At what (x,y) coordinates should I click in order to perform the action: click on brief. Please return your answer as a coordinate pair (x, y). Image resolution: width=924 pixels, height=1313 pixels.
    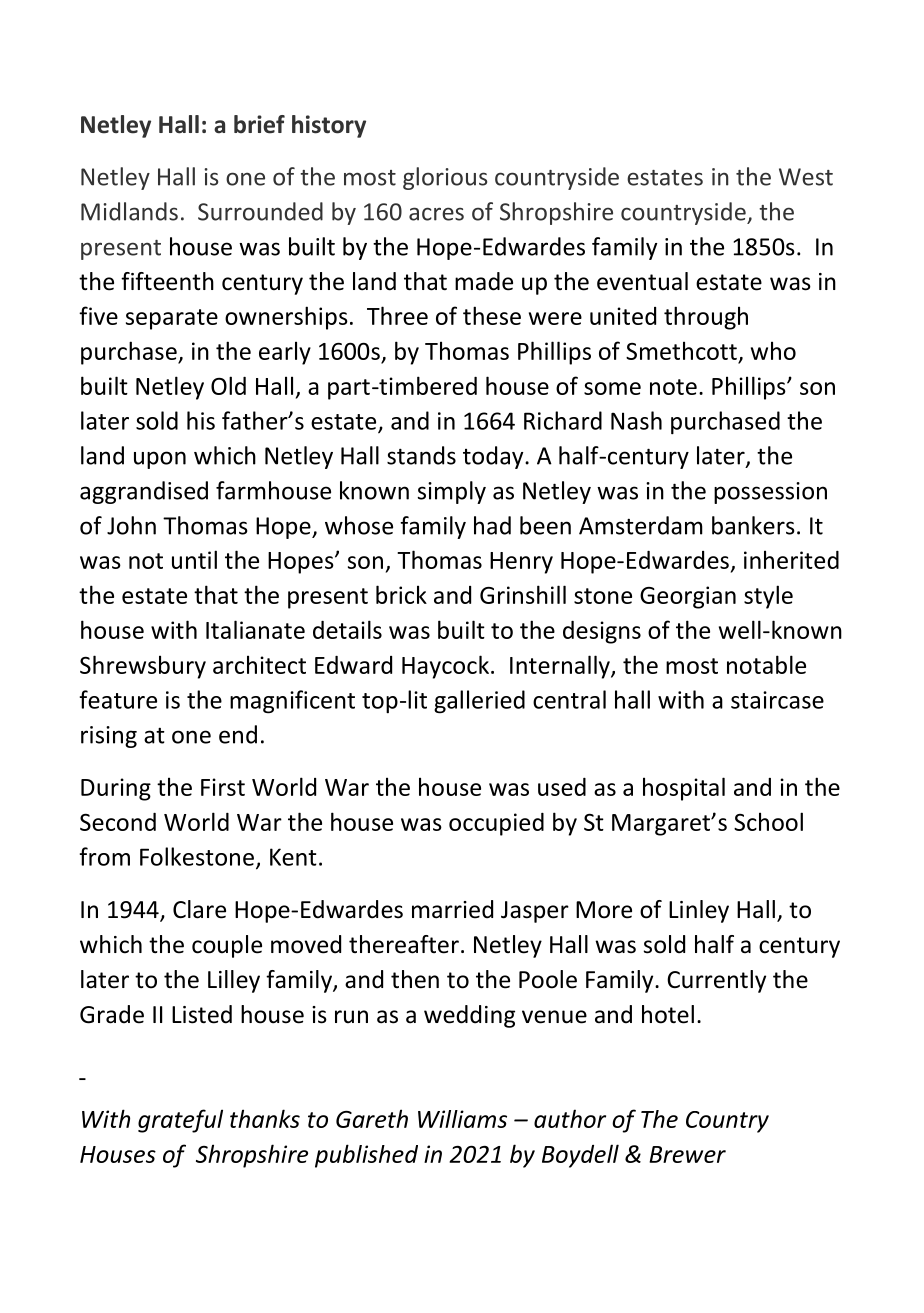
    Looking at the image, I should click on (259, 124).
